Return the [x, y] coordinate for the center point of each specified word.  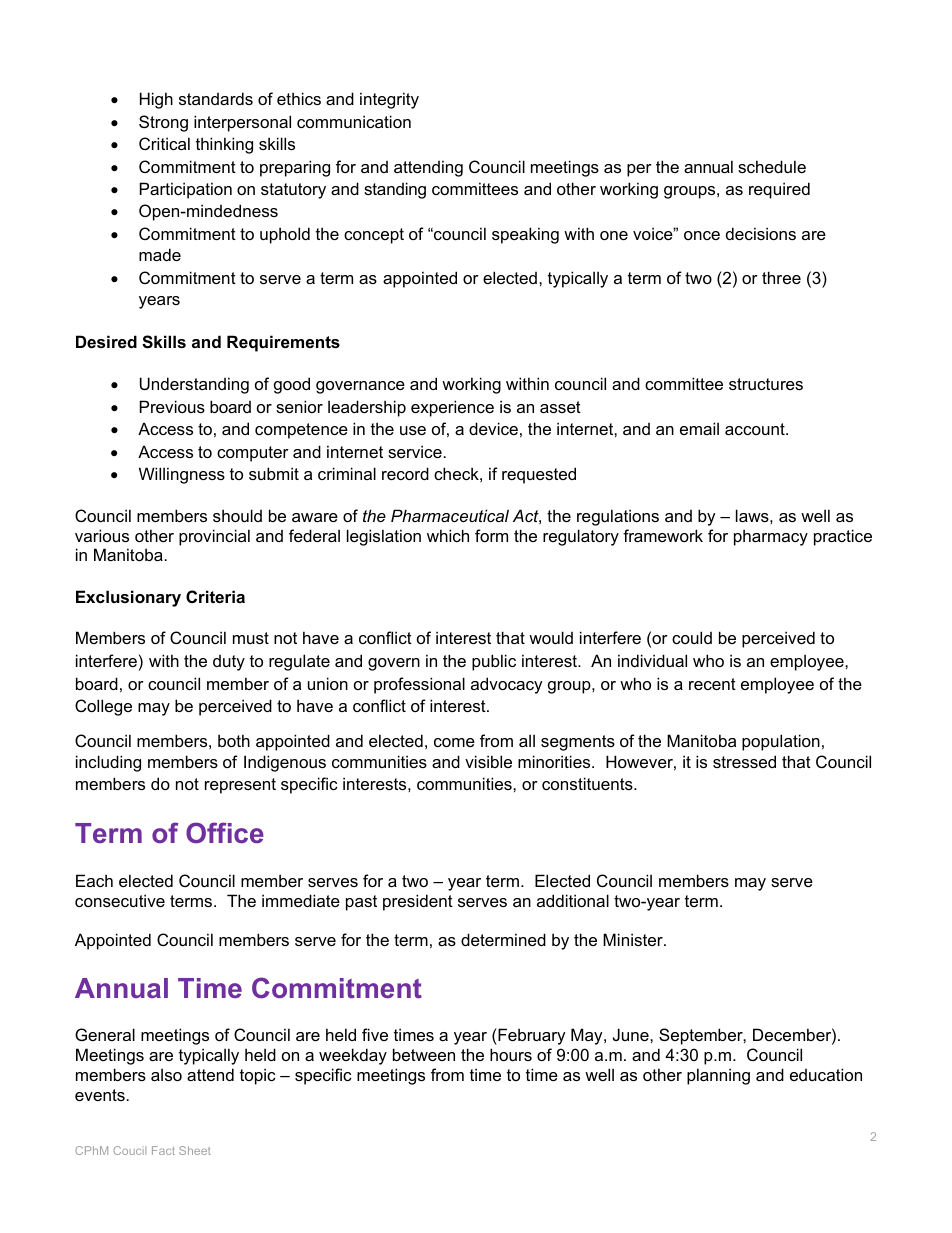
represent [240, 786]
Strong [163, 123]
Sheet [195, 1150]
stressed [744, 761]
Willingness [182, 475]
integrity [389, 100]
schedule [772, 166]
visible [488, 761]
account [756, 429]
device [493, 428]
